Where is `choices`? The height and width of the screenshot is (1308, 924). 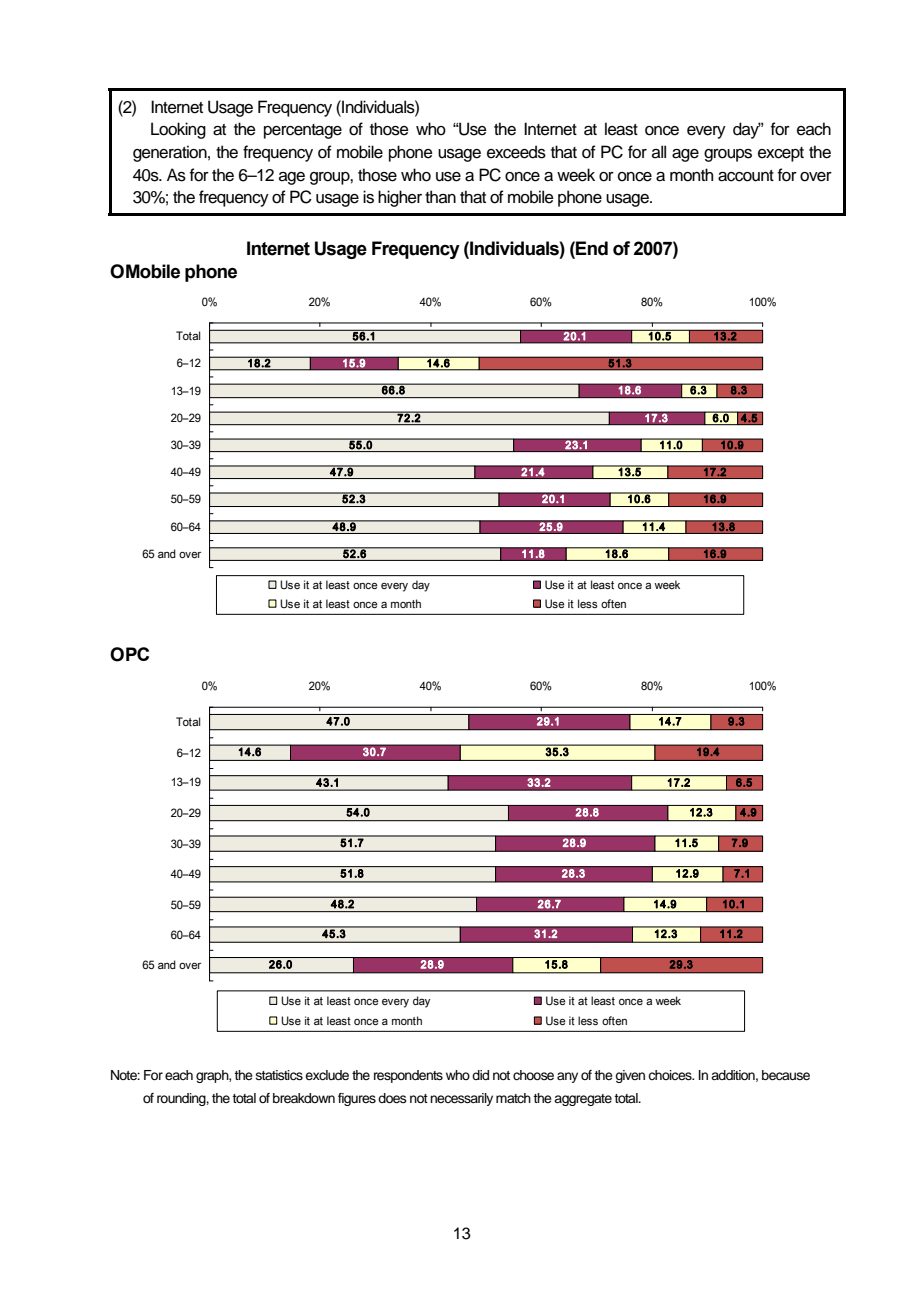
choices is located at coordinates (671, 1075).
